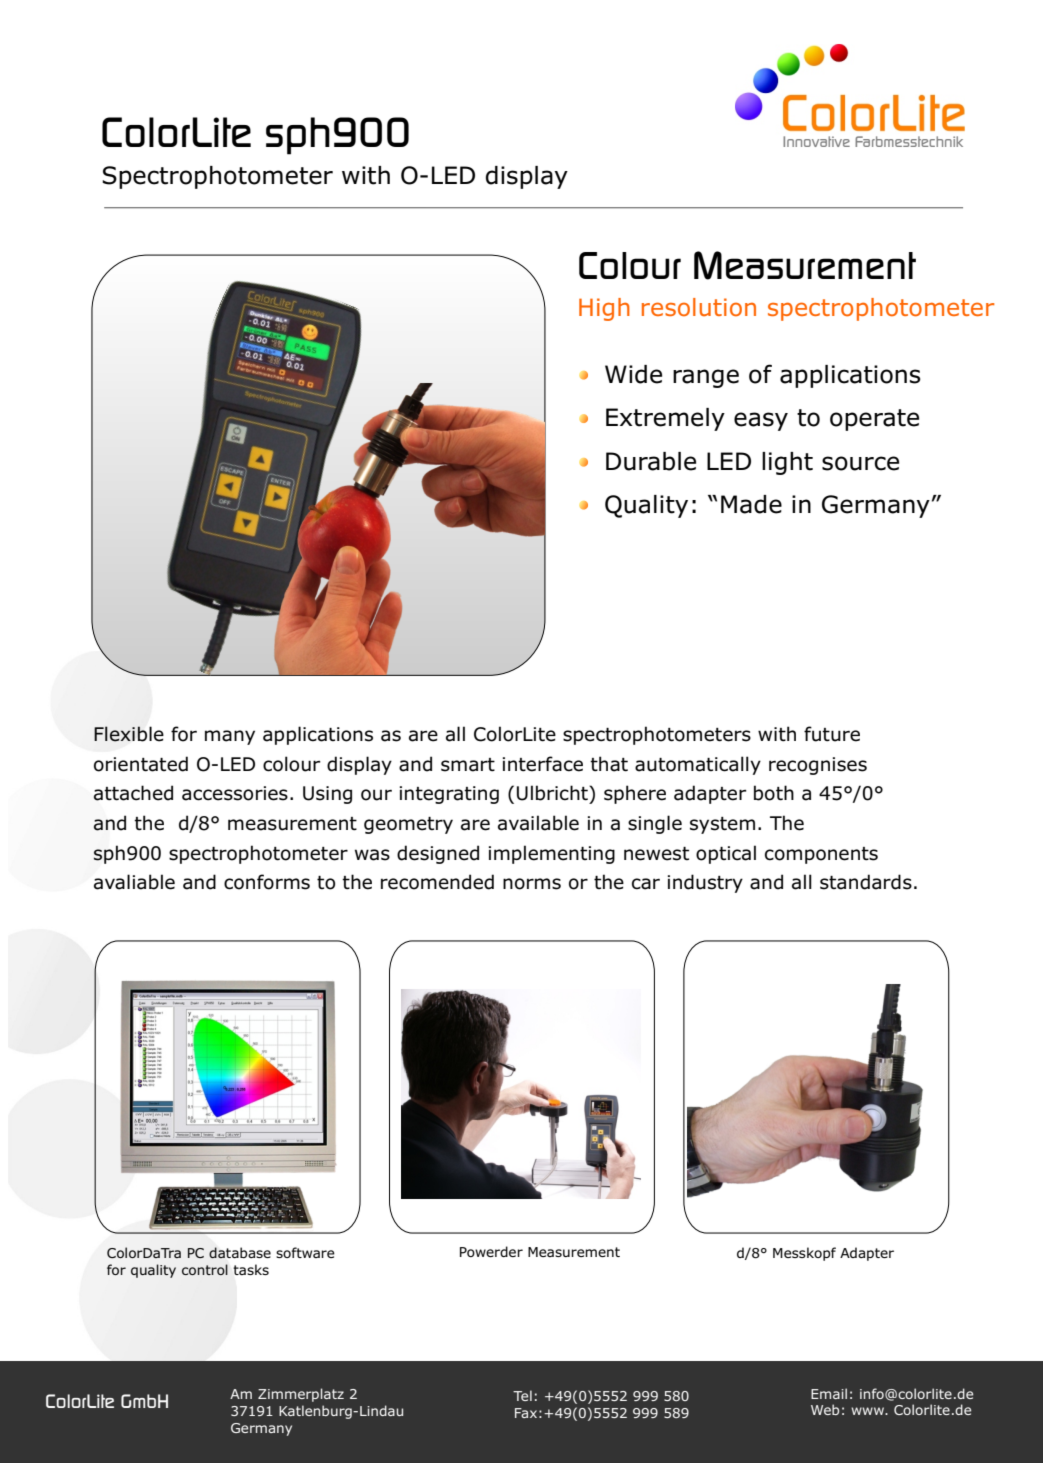  I want to click on Wide, so click(633, 374).
